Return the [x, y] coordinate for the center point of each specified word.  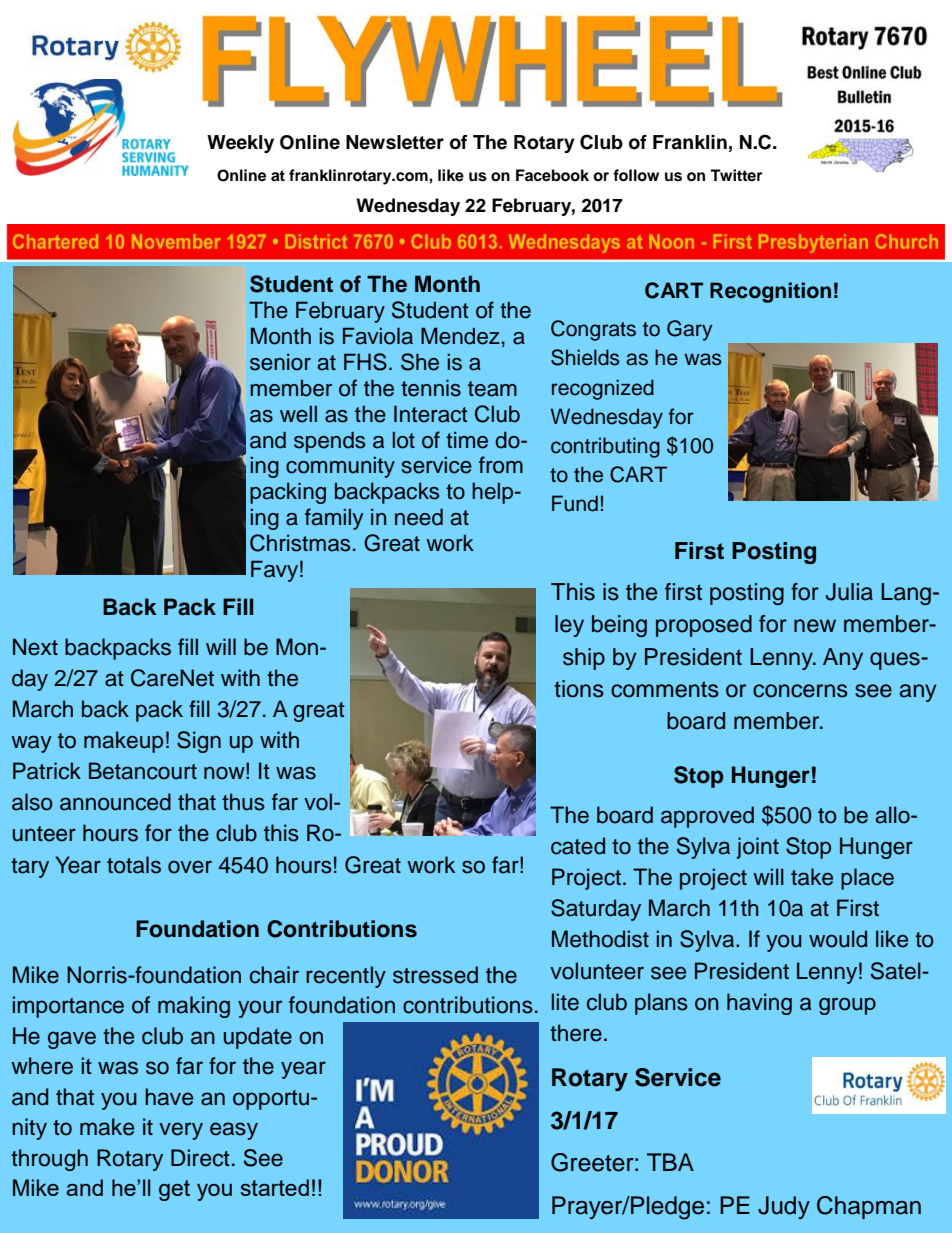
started [275, 1187]
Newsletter [395, 142]
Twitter [736, 175]
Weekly [240, 144]
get [174, 1190]
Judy [784, 1207]
